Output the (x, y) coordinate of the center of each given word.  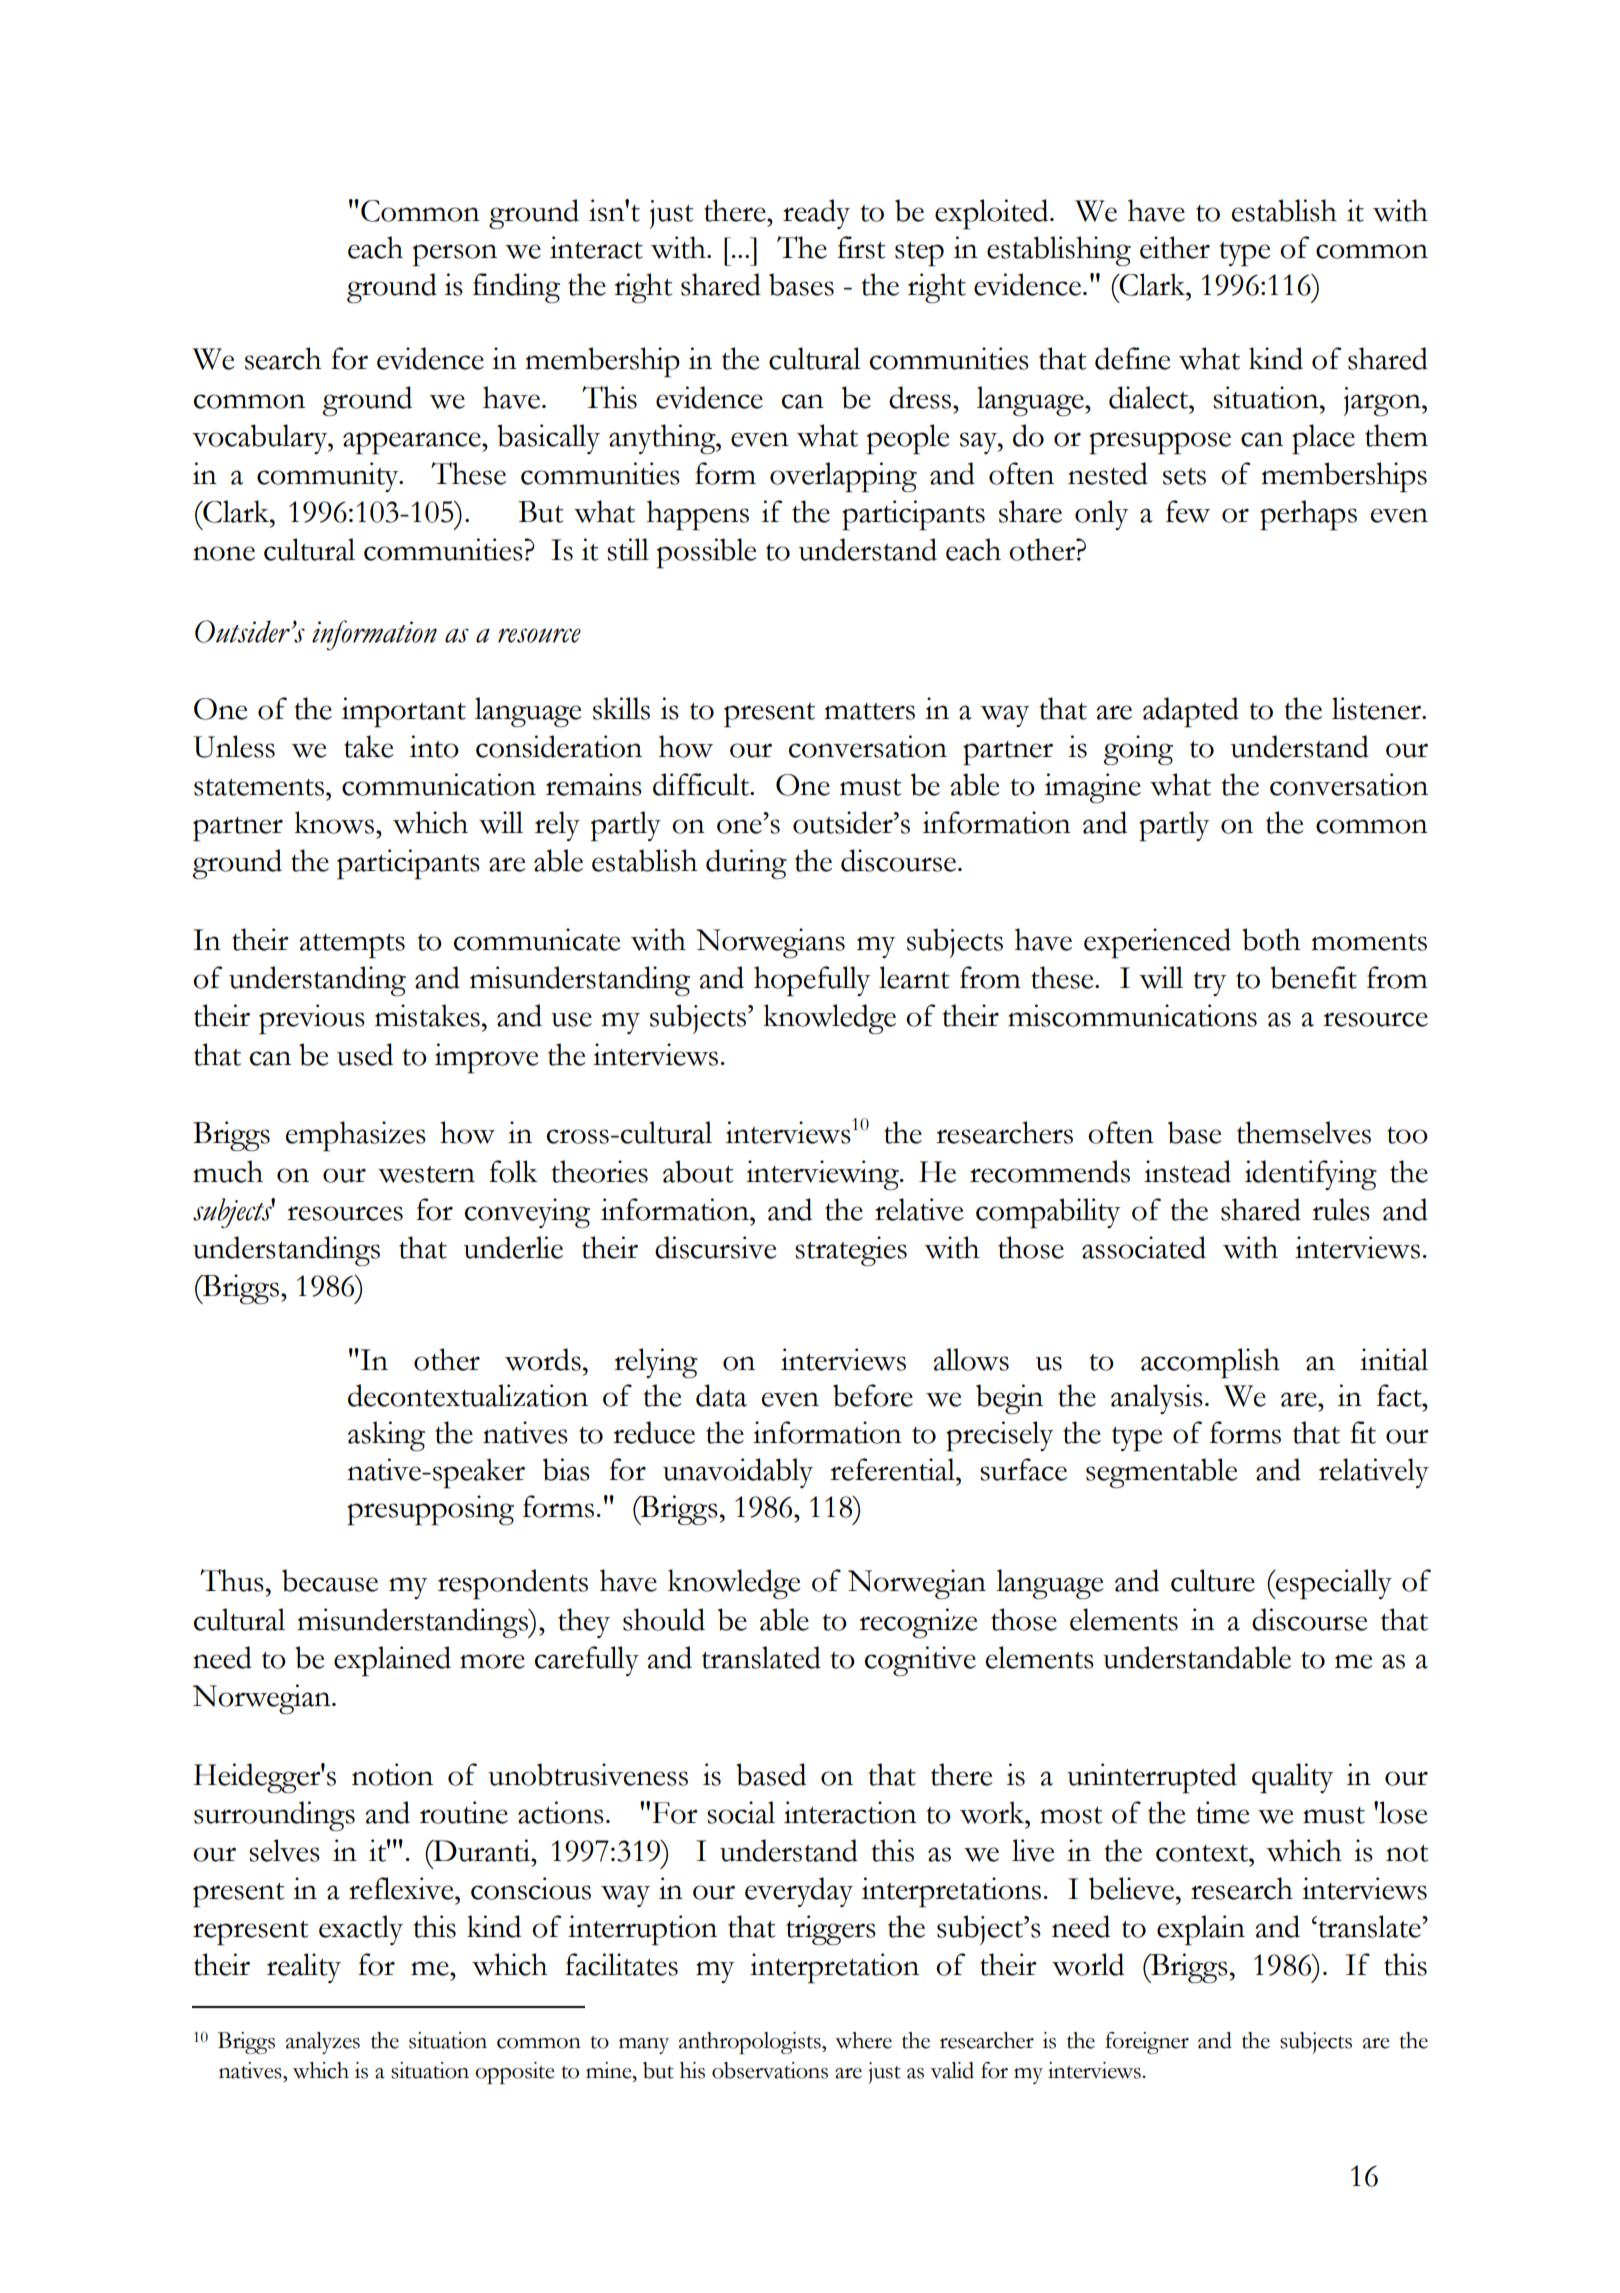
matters (869, 711)
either (1175, 247)
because (330, 1580)
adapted (1191, 712)
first (861, 247)
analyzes (323, 2043)
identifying (1311, 1175)
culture (1213, 1580)
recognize (918, 1623)
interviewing (823, 1175)
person (455, 255)
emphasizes (356, 1136)
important (404, 712)
